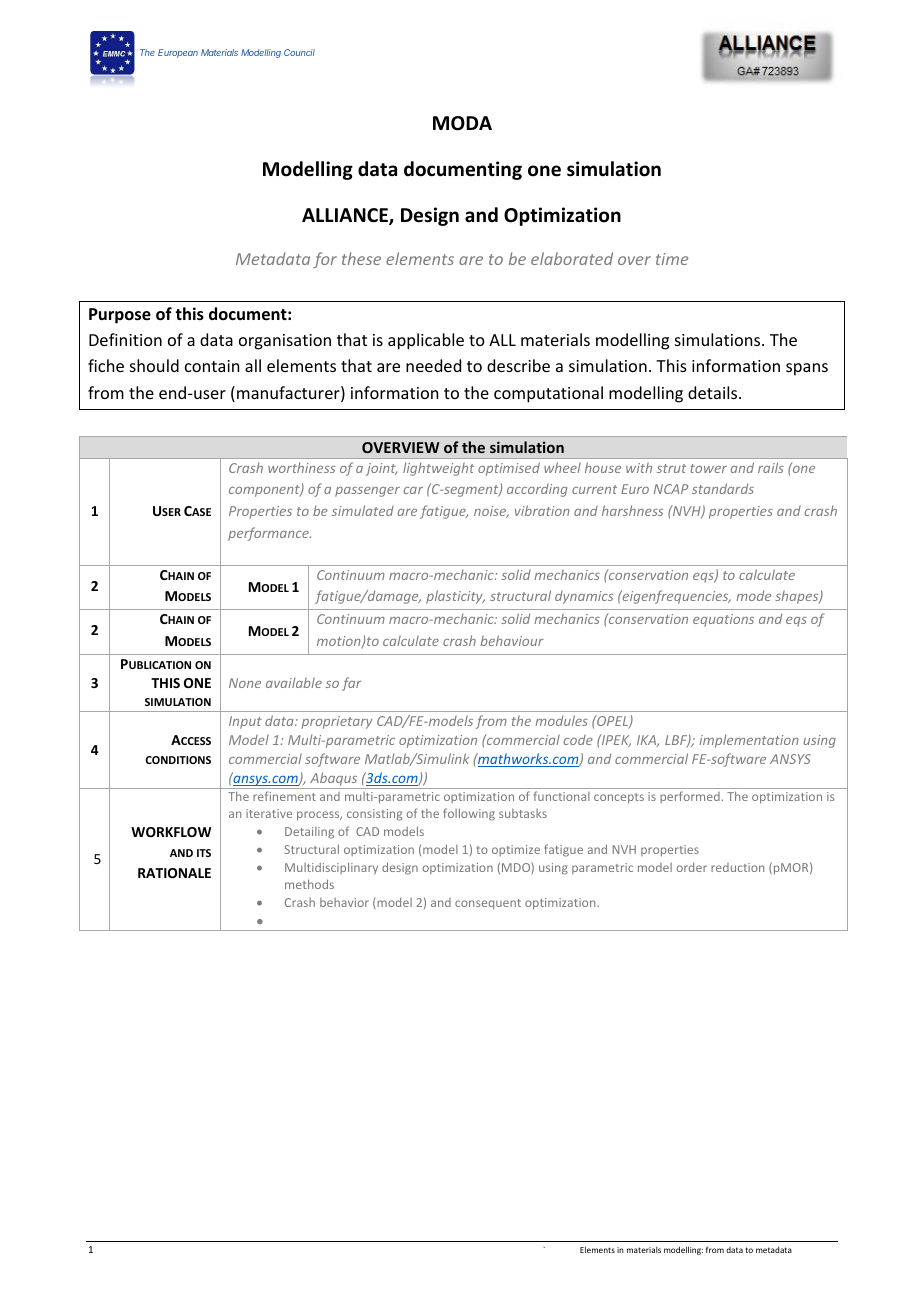 This screenshot has height=1308, width=924. I want to click on standards, so click(723, 488).
